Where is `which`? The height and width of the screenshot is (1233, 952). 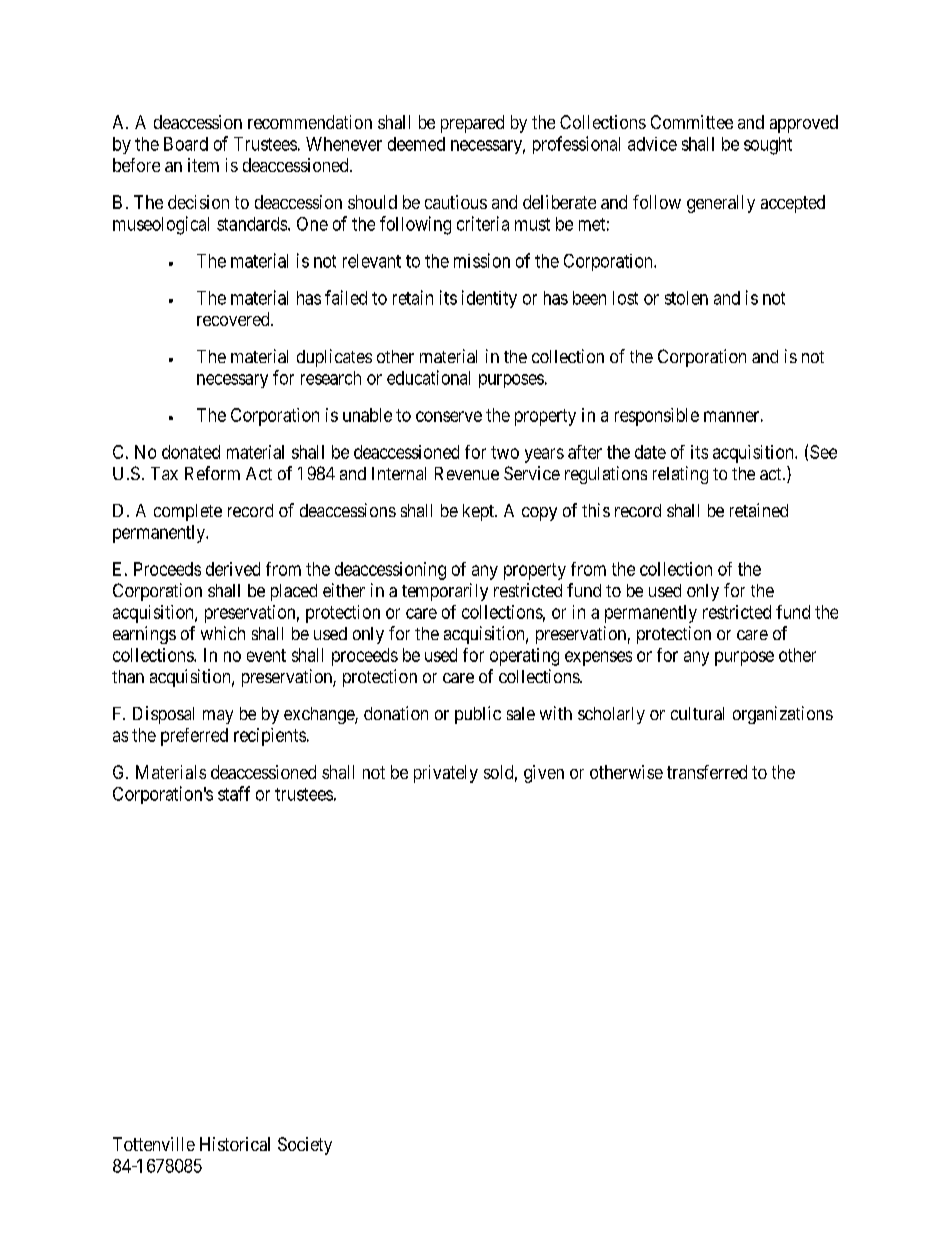
which is located at coordinates (223, 633).
